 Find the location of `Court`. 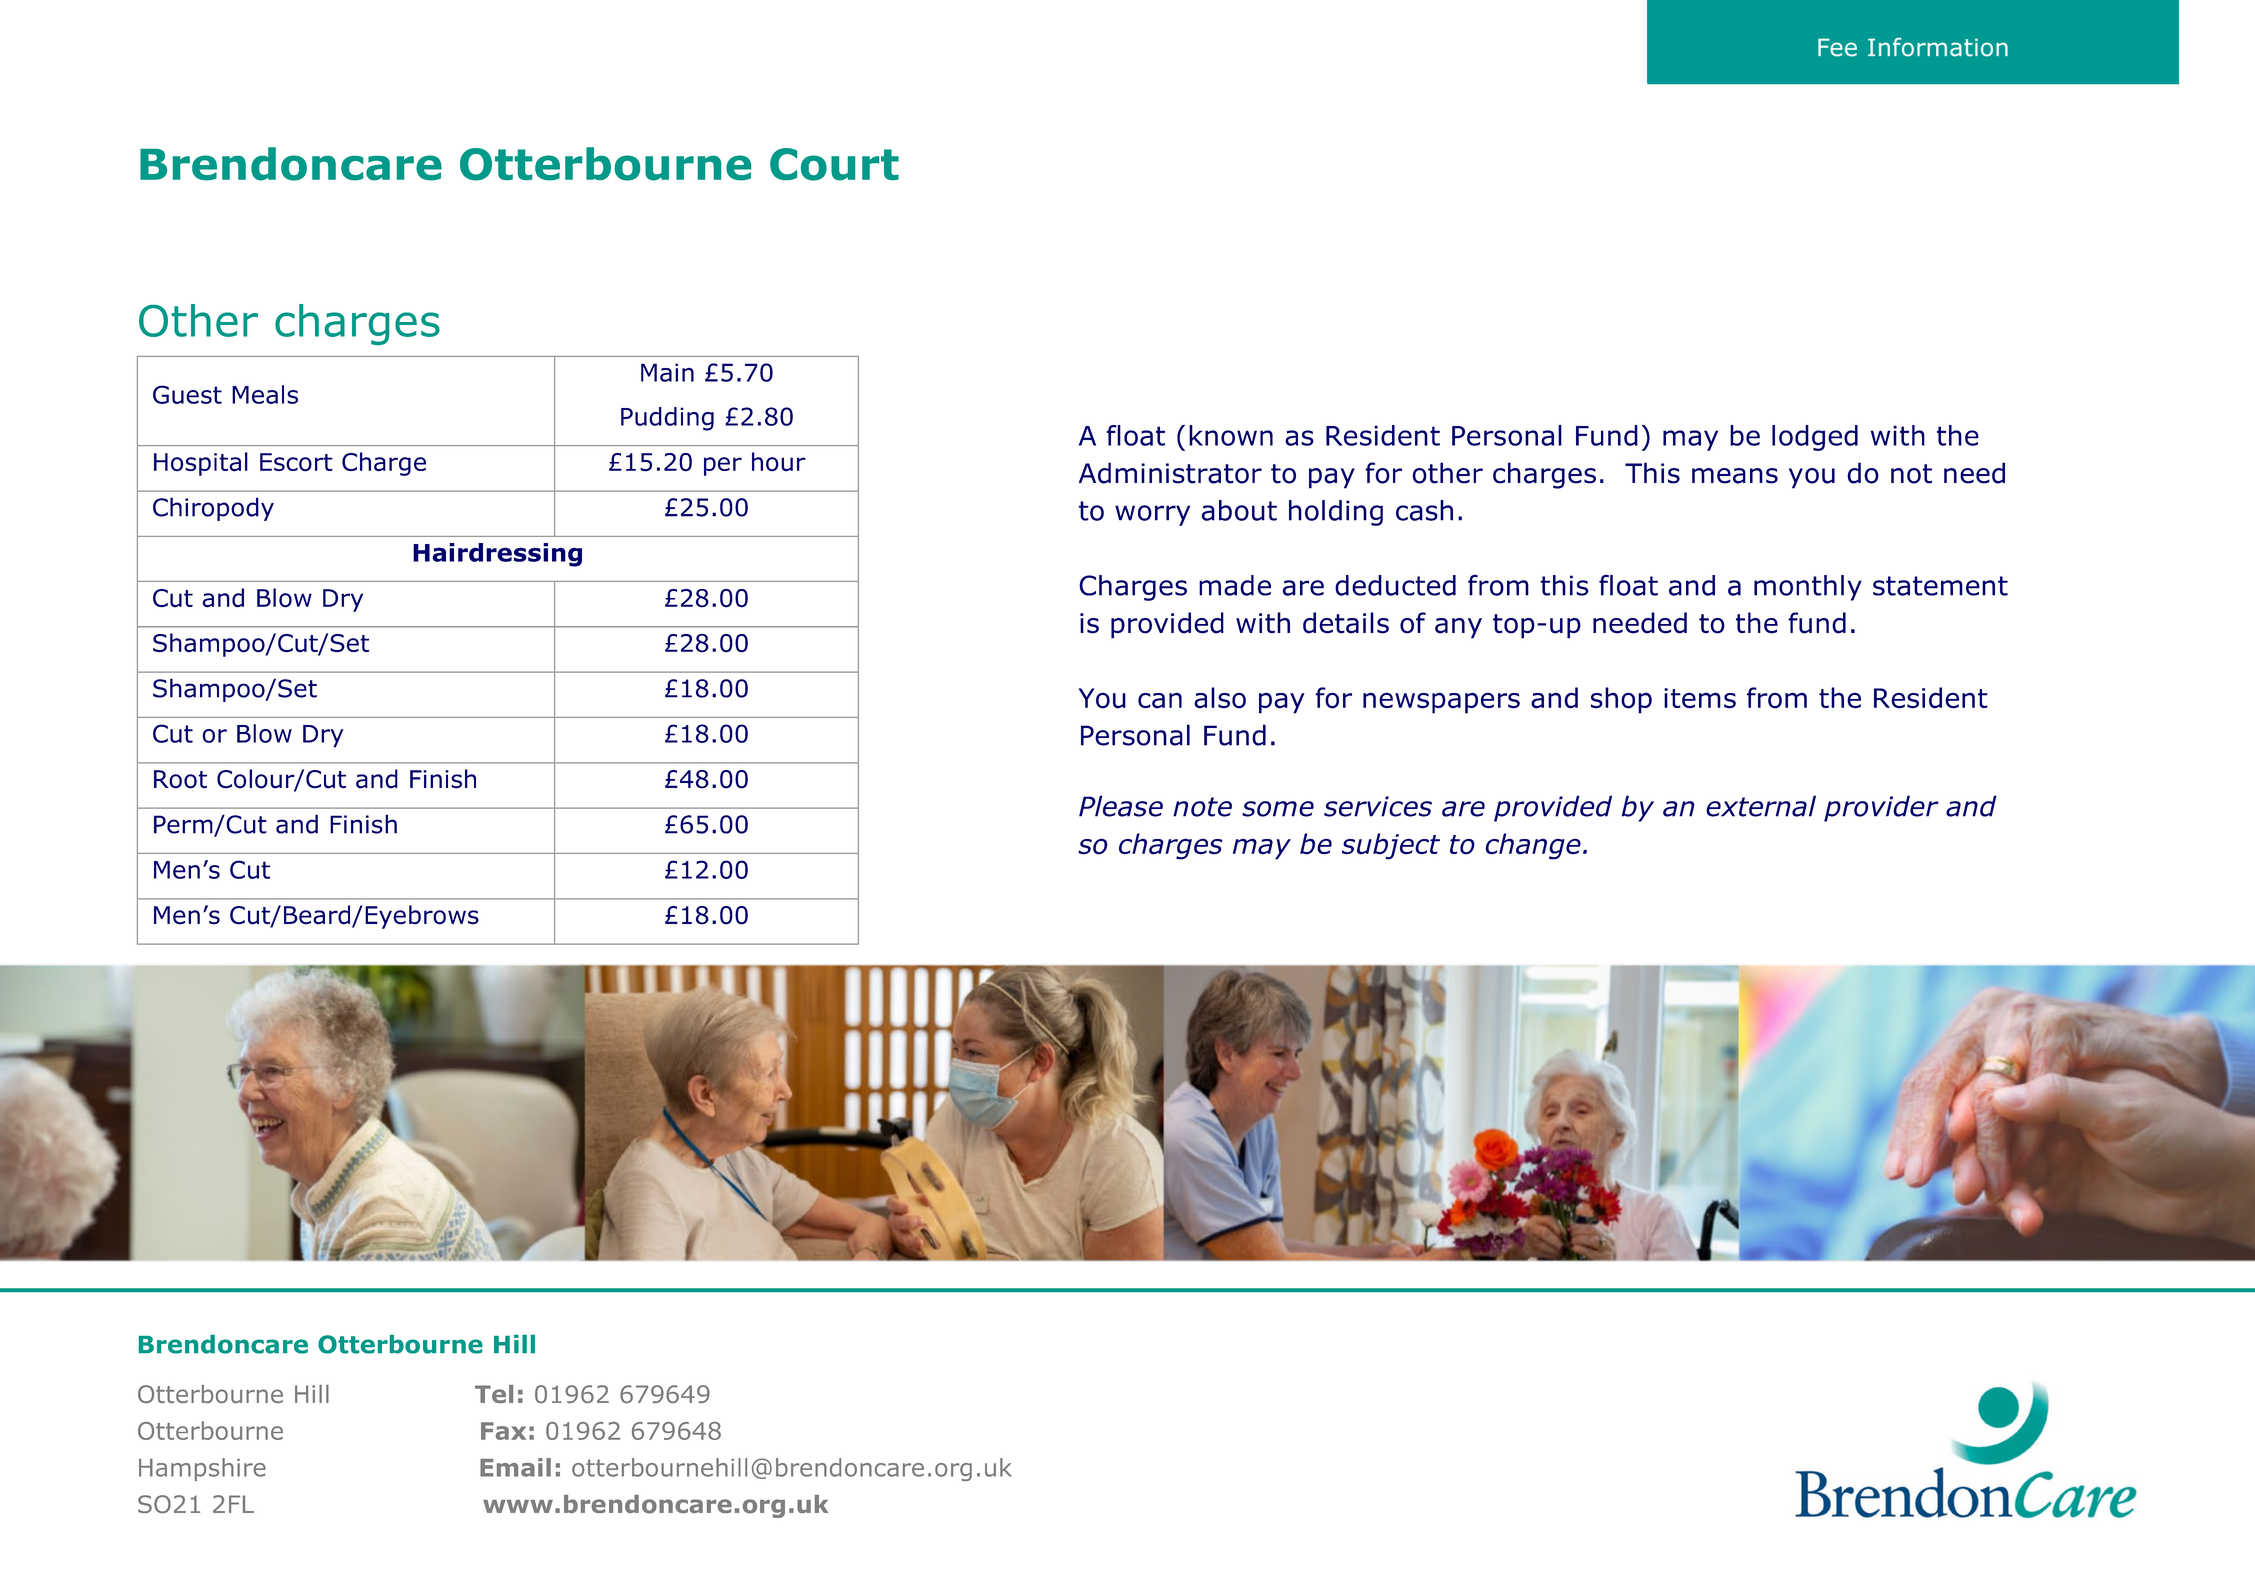

Court is located at coordinates (834, 164).
